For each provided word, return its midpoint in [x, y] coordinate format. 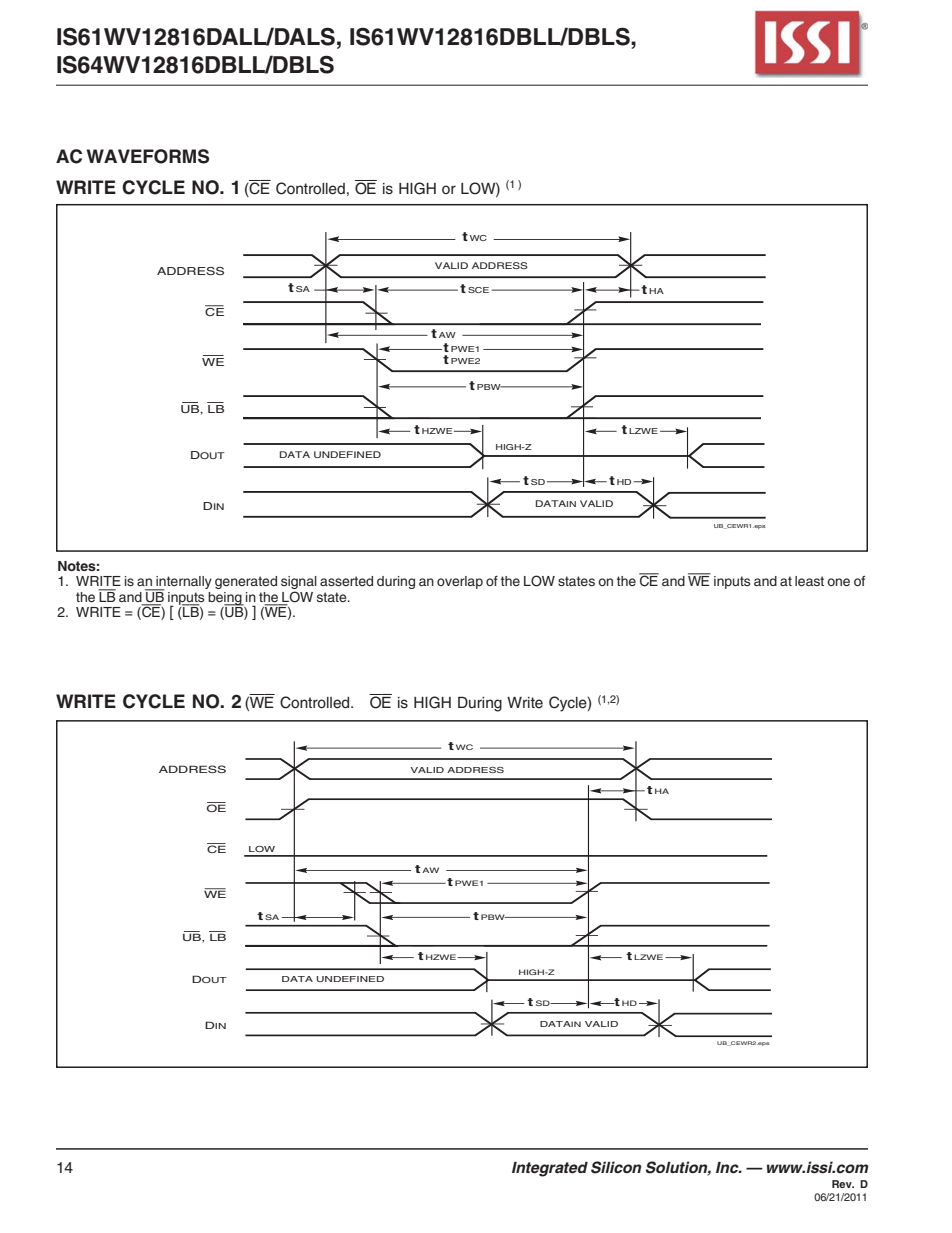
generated [246, 582]
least [809, 581]
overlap [460, 582]
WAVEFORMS [147, 156]
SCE [478, 290]
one [838, 582]
